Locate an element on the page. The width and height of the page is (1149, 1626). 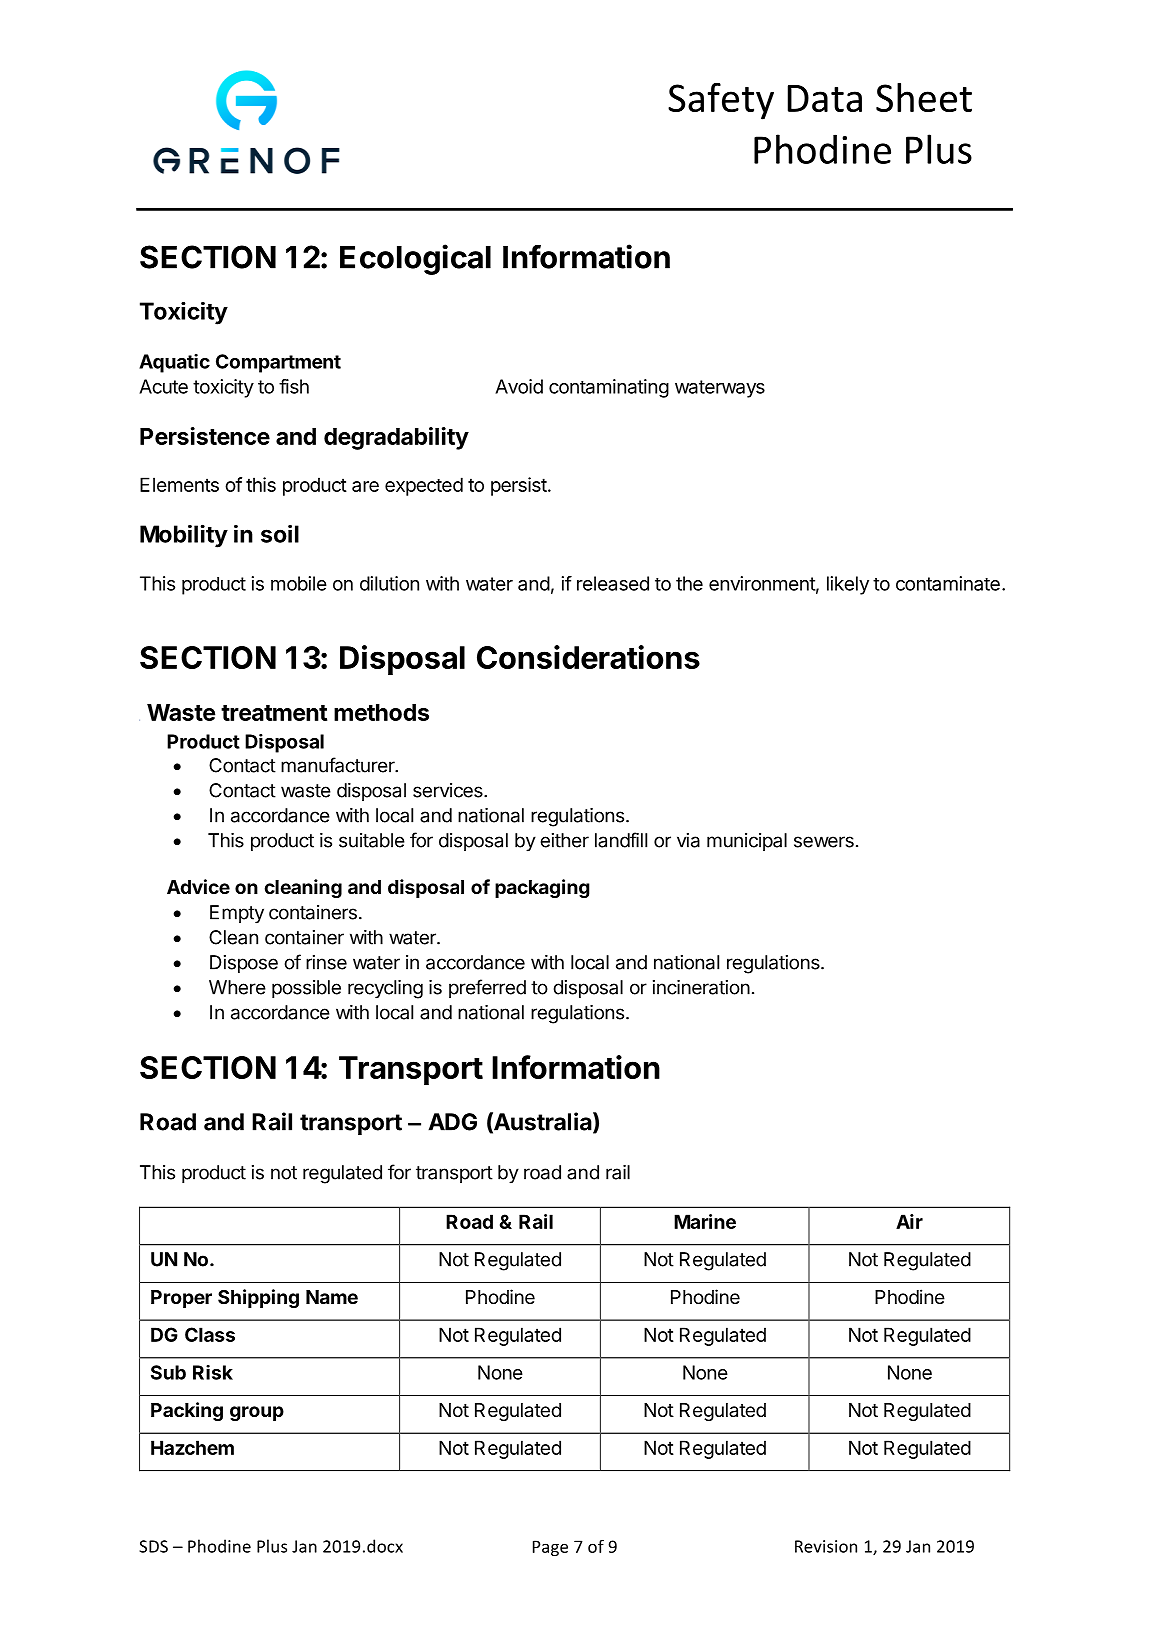
either is located at coordinates (564, 840).
